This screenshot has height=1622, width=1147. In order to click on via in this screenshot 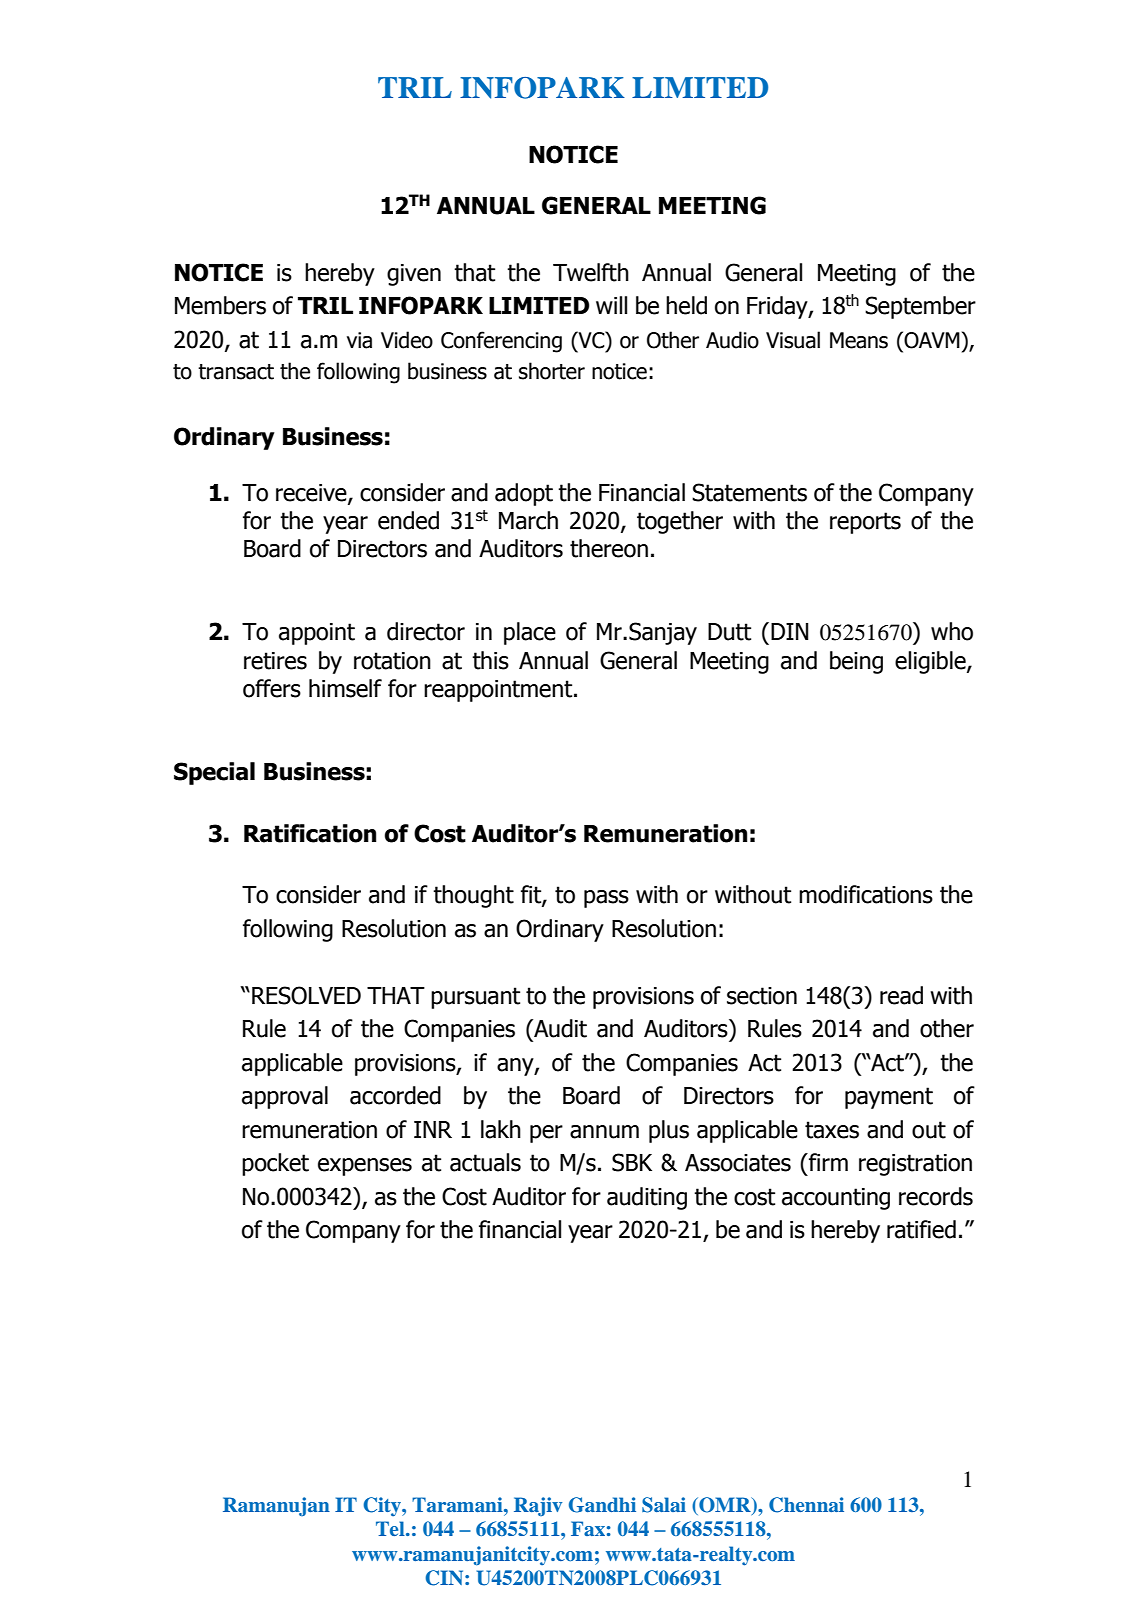, I will do `click(359, 340)`.
